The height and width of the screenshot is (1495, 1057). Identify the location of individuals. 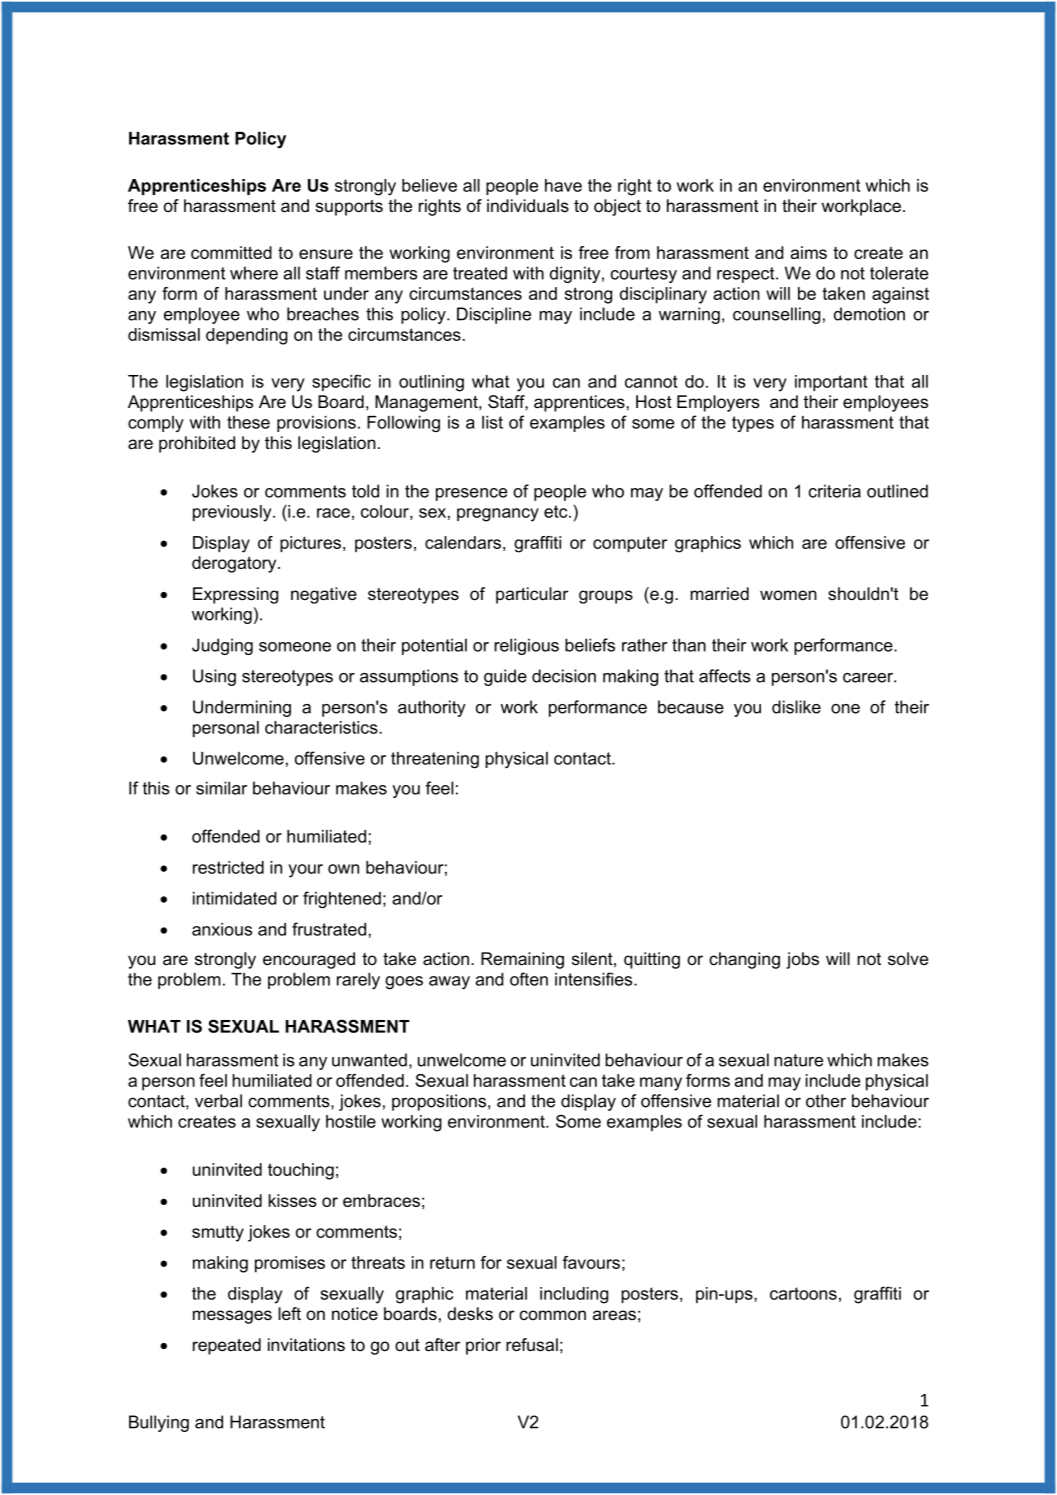
(528, 206).
